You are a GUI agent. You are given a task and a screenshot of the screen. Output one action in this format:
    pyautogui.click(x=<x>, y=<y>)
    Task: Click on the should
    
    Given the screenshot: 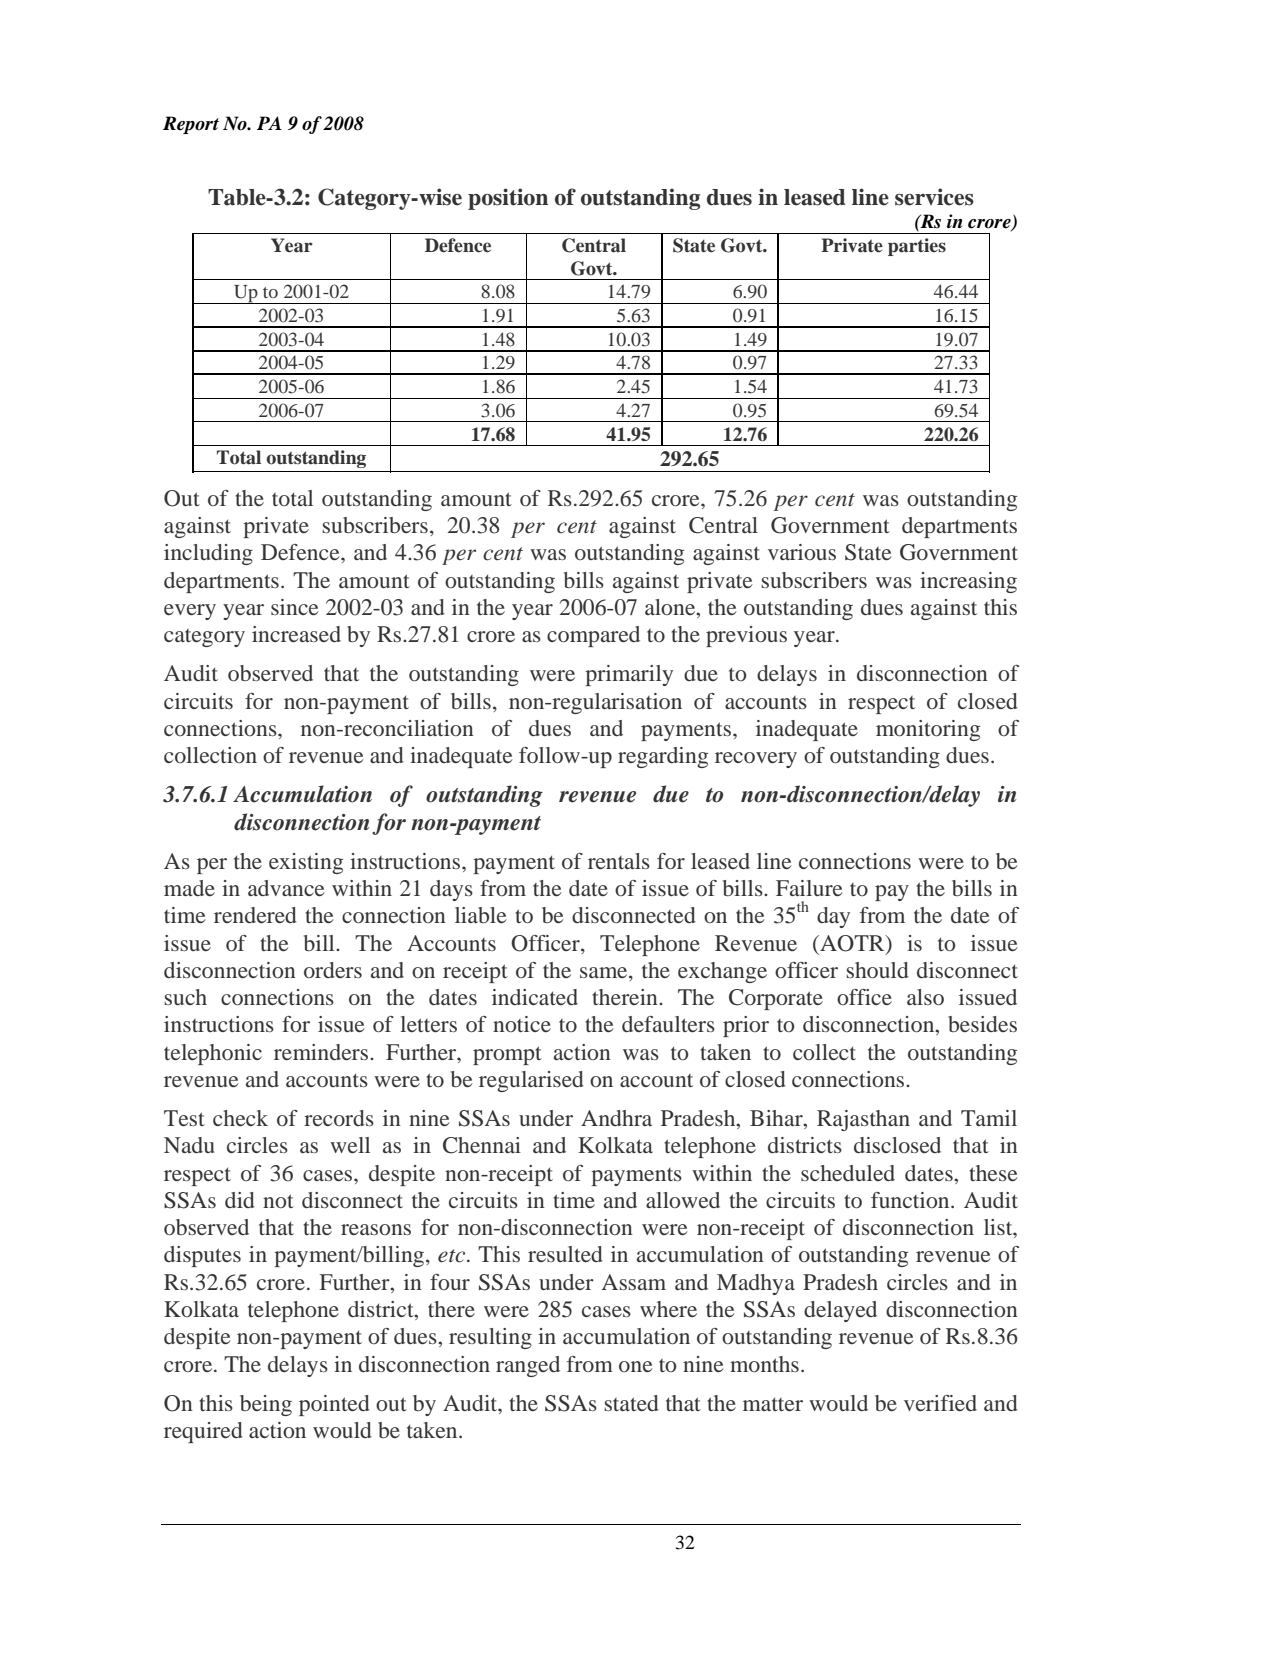 What is the action you would take?
    pyautogui.click(x=878, y=970)
